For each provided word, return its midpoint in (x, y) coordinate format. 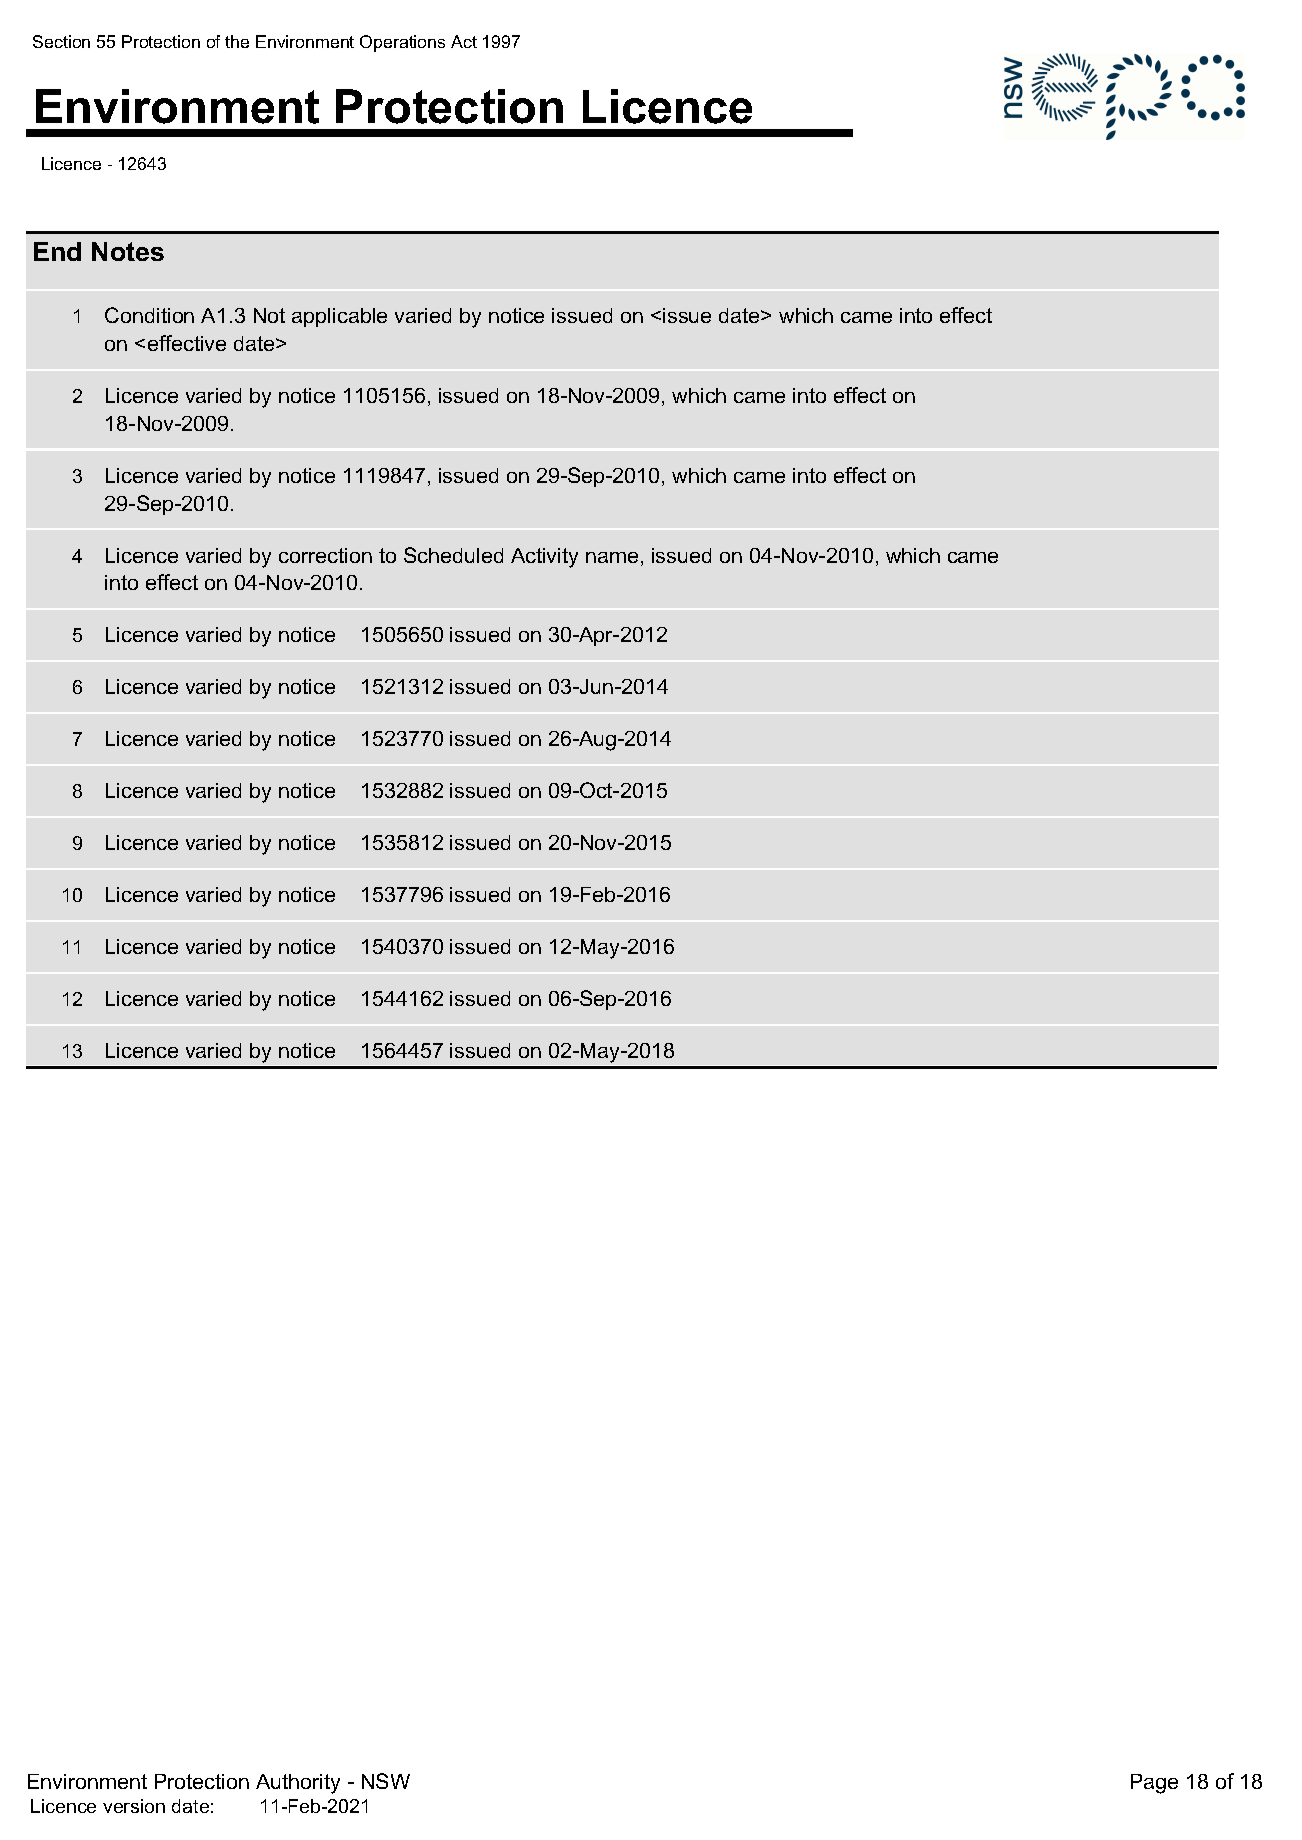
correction (325, 555)
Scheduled (453, 555)
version (134, 1806)
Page (1154, 1784)
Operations (402, 43)
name (612, 557)
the (237, 41)
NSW (386, 1781)
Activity (544, 558)
